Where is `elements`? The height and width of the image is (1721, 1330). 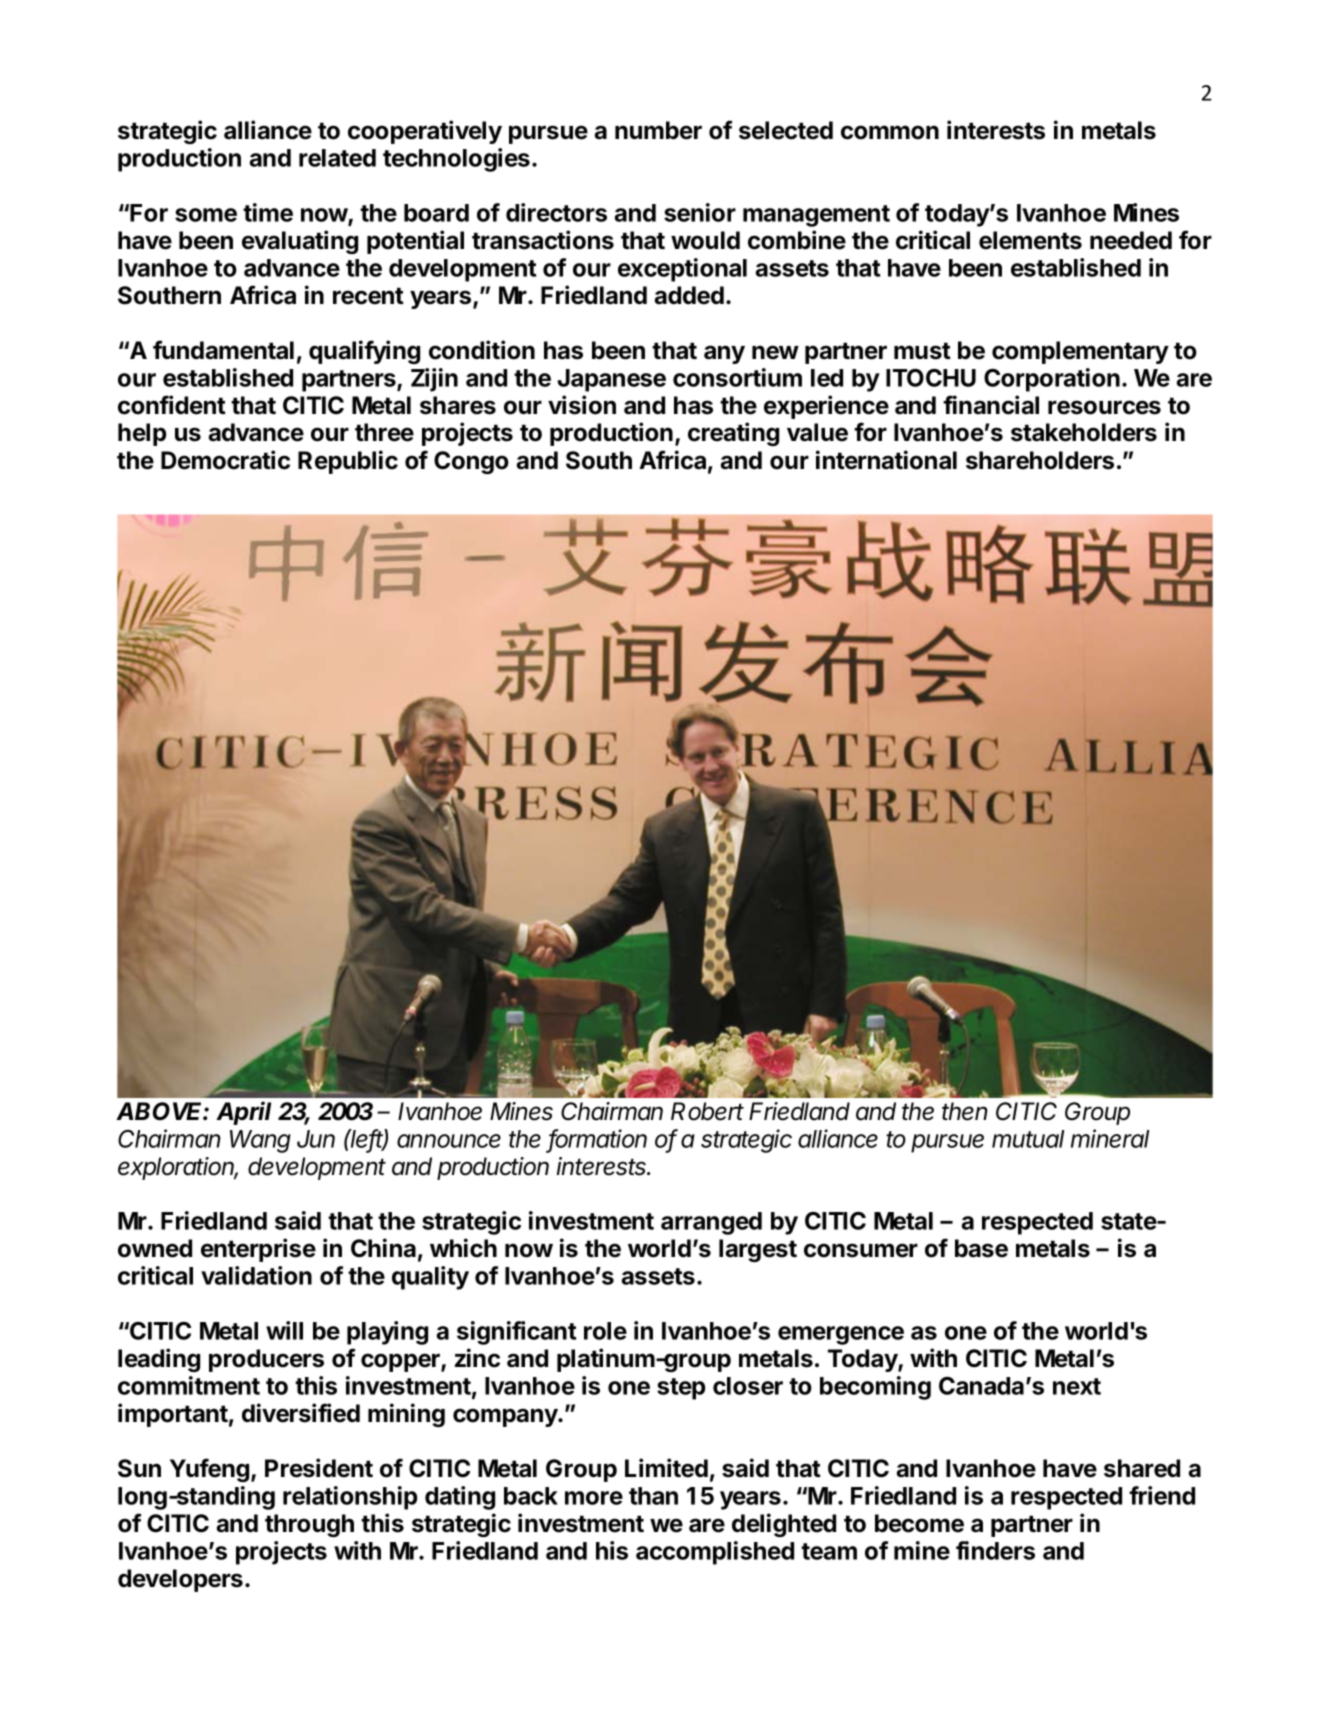
elements is located at coordinates (1030, 240).
